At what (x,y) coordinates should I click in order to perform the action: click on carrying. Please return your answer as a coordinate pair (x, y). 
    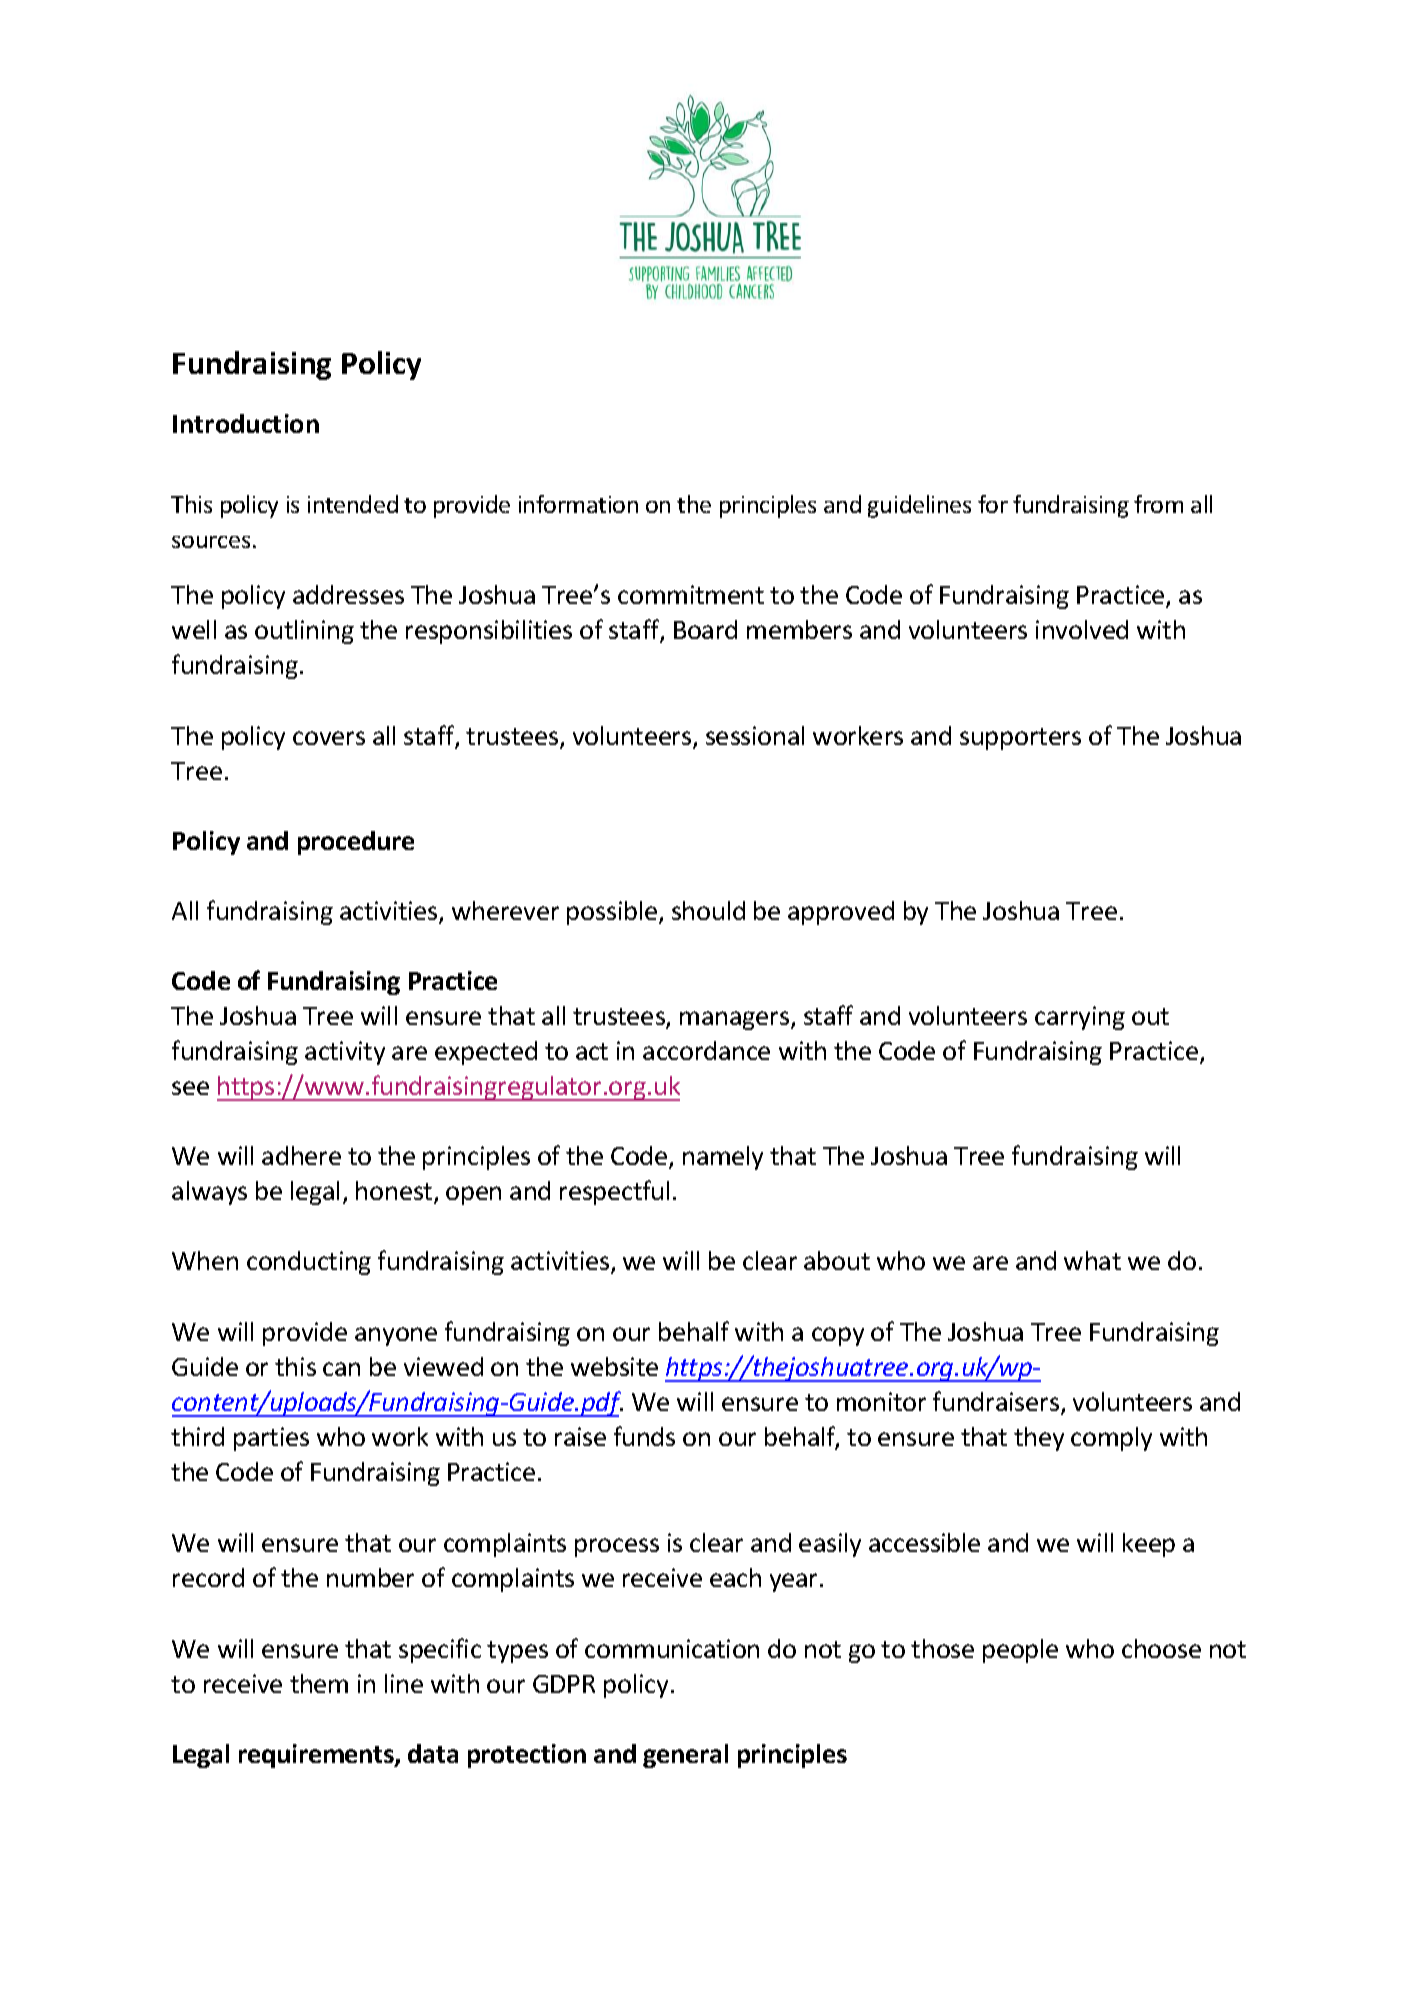
    Looking at the image, I should click on (1080, 1018).
